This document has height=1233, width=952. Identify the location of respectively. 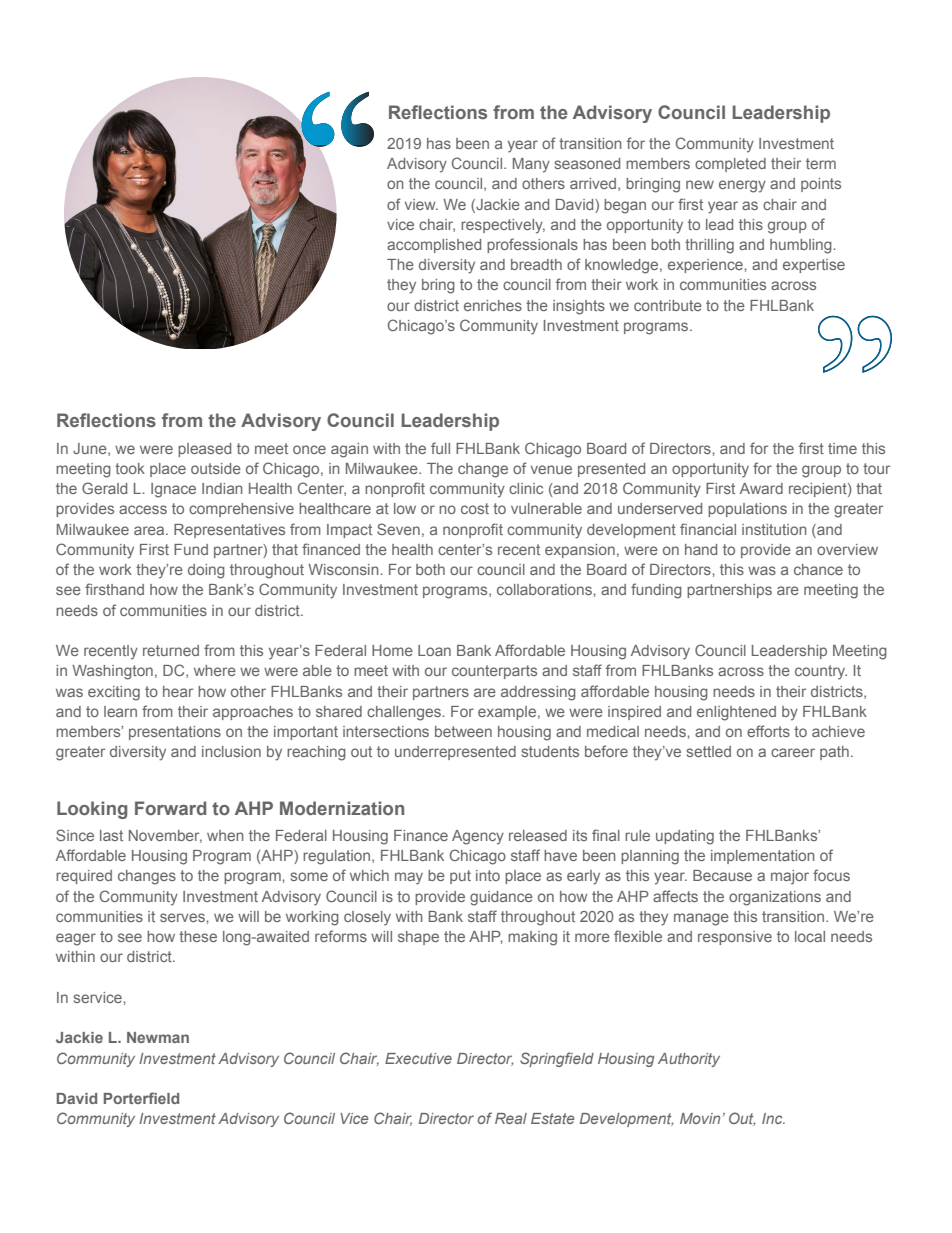
(503, 226).
